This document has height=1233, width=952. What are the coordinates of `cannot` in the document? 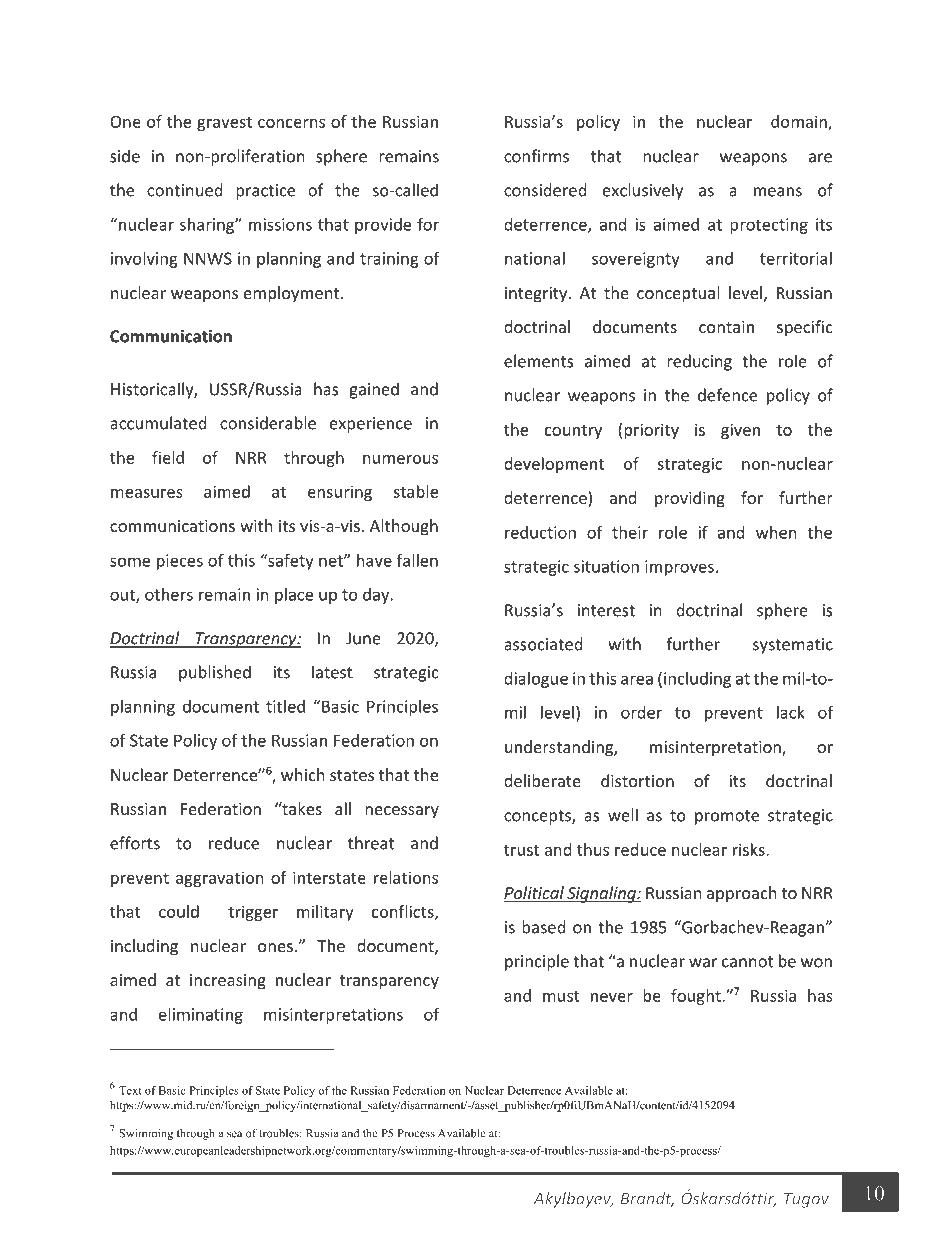 It's located at (747, 962).
